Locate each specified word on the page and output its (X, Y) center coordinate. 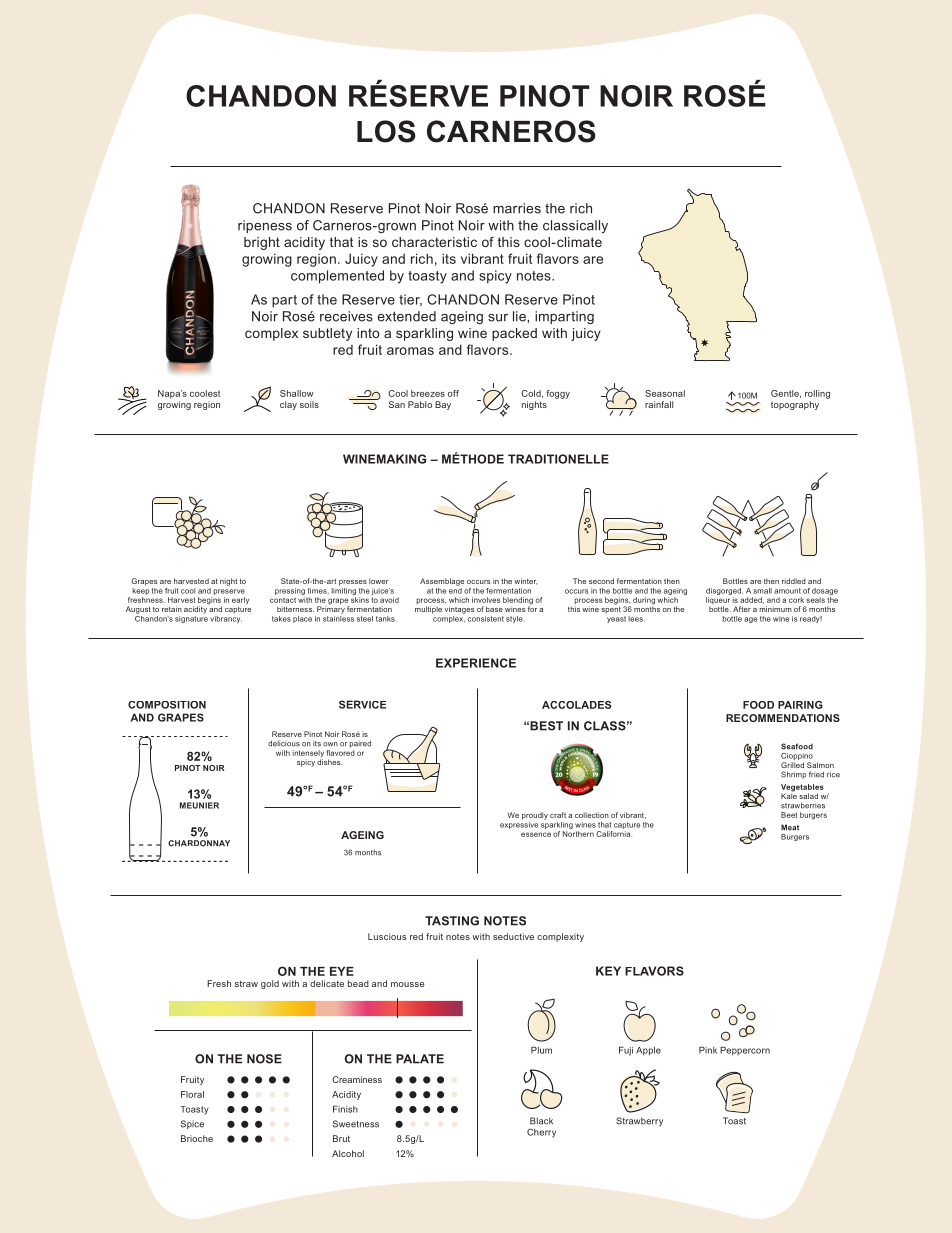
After (742, 609)
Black (541, 1121)
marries (517, 208)
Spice (192, 1124)
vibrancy (226, 618)
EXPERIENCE (476, 663)
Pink (708, 1050)
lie (520, 316)
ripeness (265, 226)
